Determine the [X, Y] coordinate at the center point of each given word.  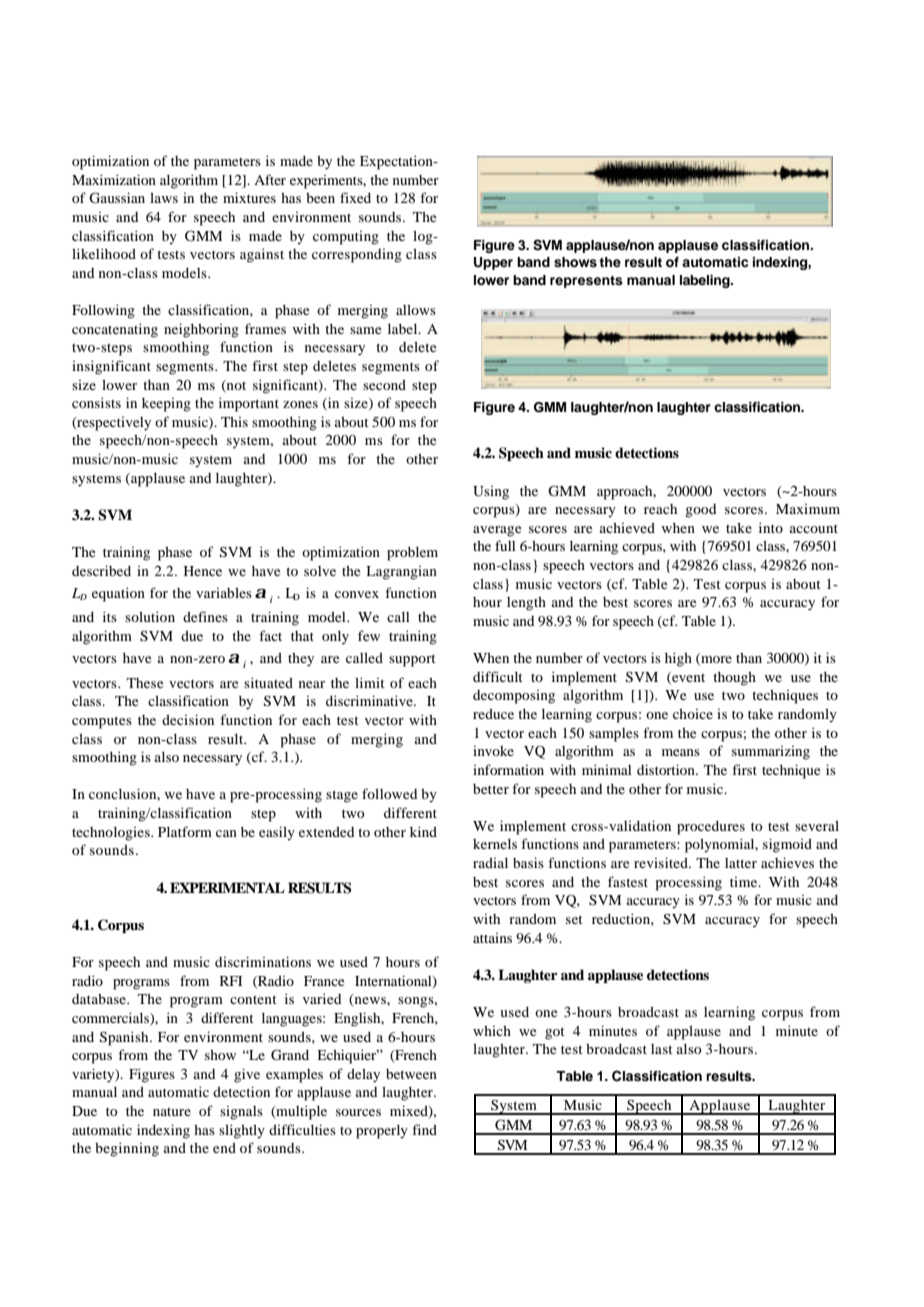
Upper [493, 263]
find [424, 1129]
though [734, 679]
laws [164, 198]
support [412, 660]
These [145, 683]
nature [172, 1112]
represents [586, 282]
